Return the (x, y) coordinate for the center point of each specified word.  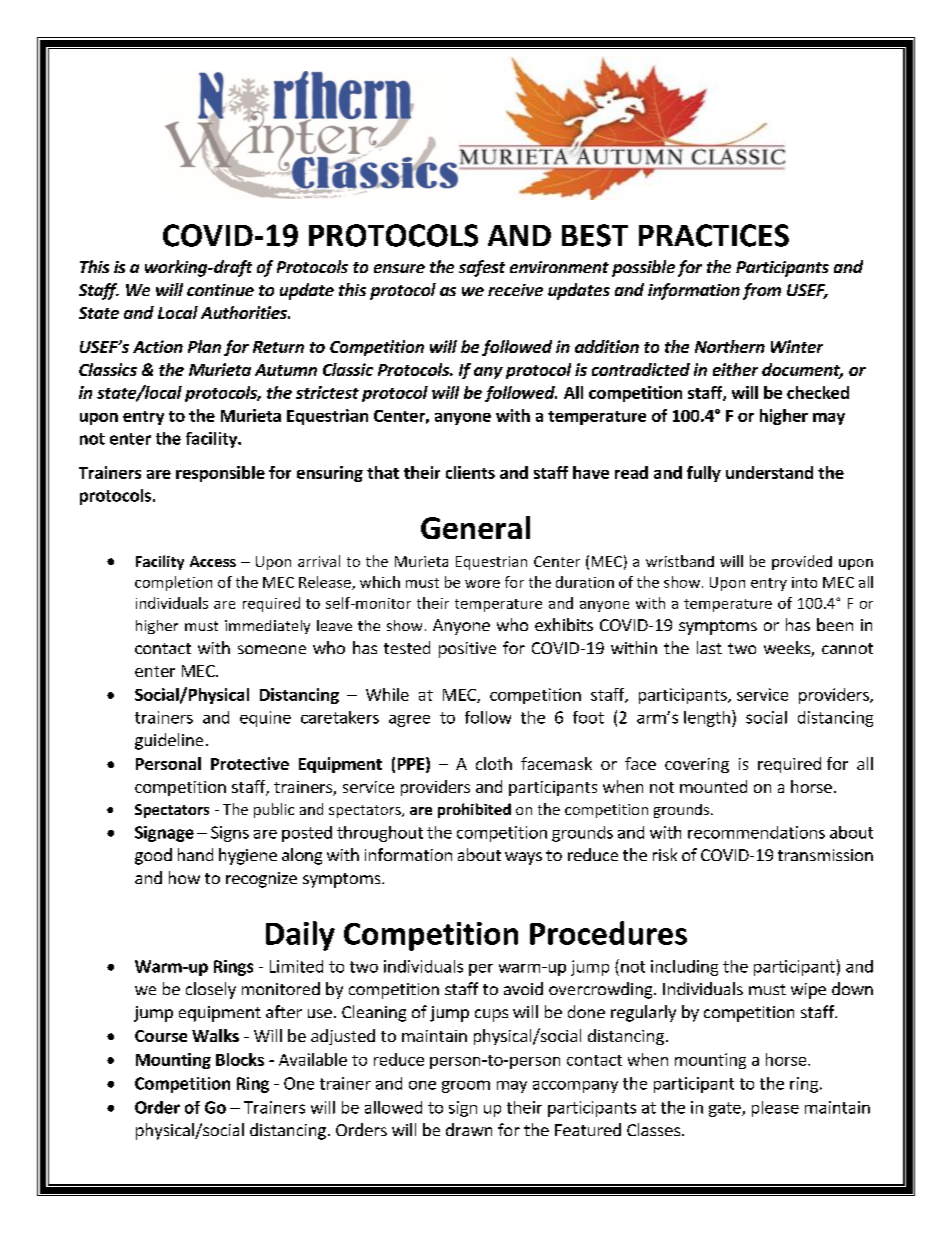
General (475, 527)
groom (466, 1086)
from (762, 291)
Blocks (240, 1059)
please (775, 1109)
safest (482, 268)
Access (213, 561)
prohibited (474, 810)
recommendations (756, 832)
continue (220, 290)
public (274, 810)
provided (802, 562)
